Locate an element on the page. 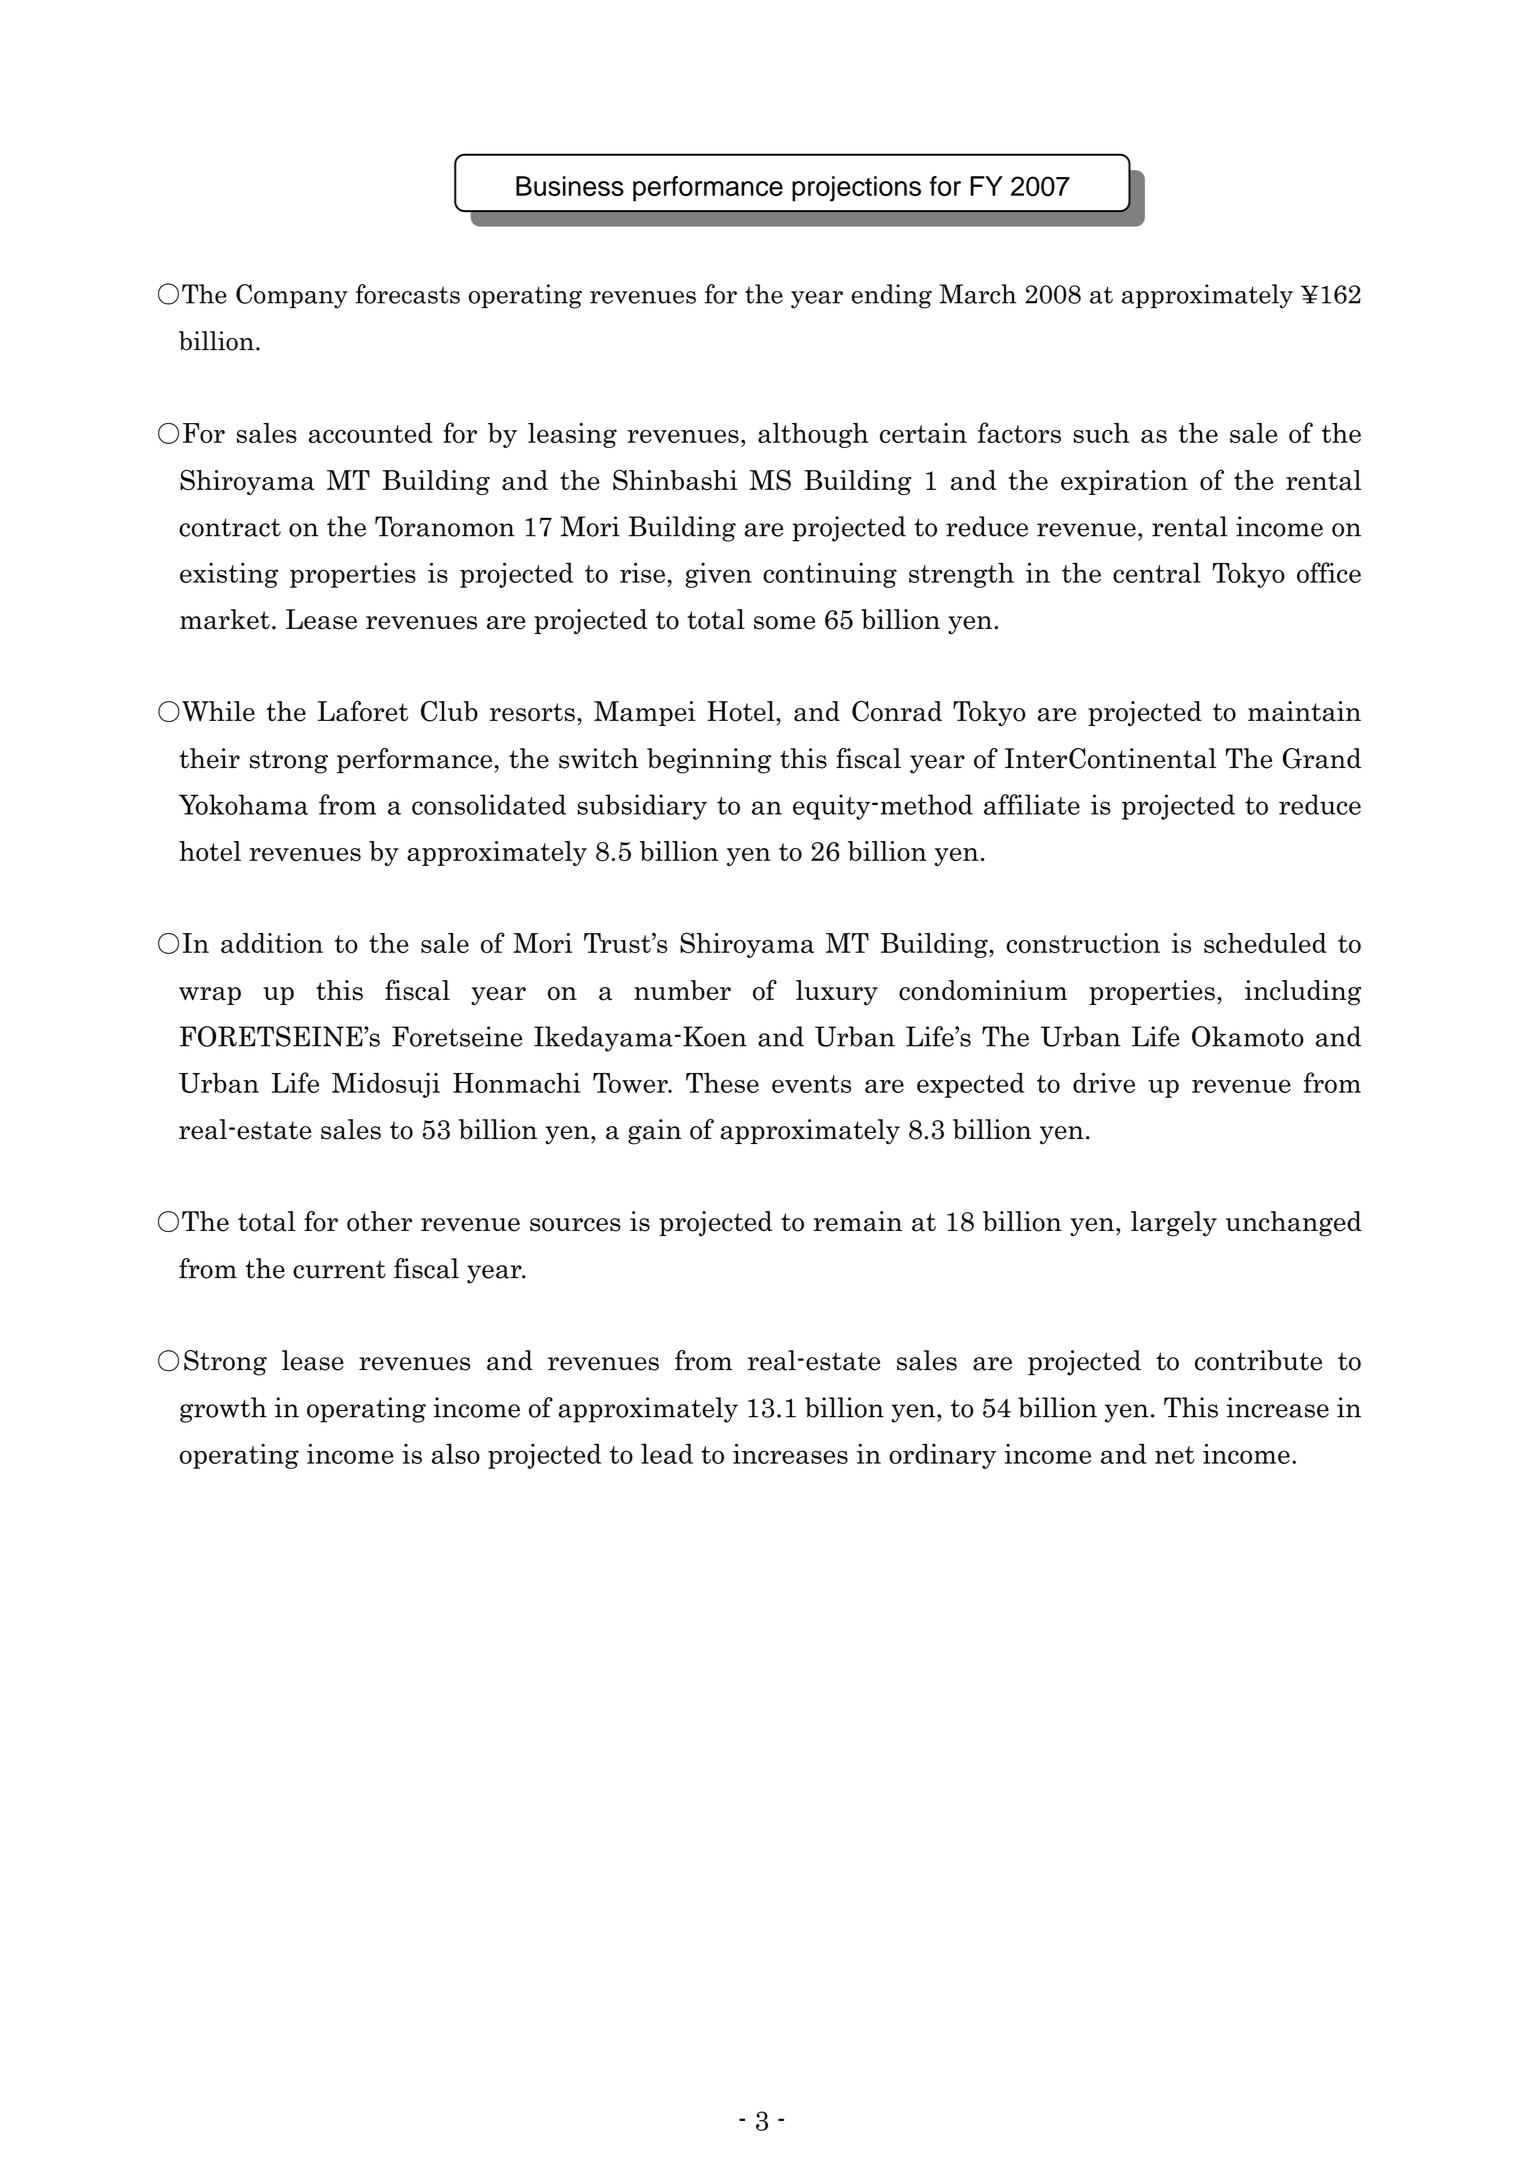 The image size is (1533, 2169). affiliate is located at coordinates (1032, 804).
